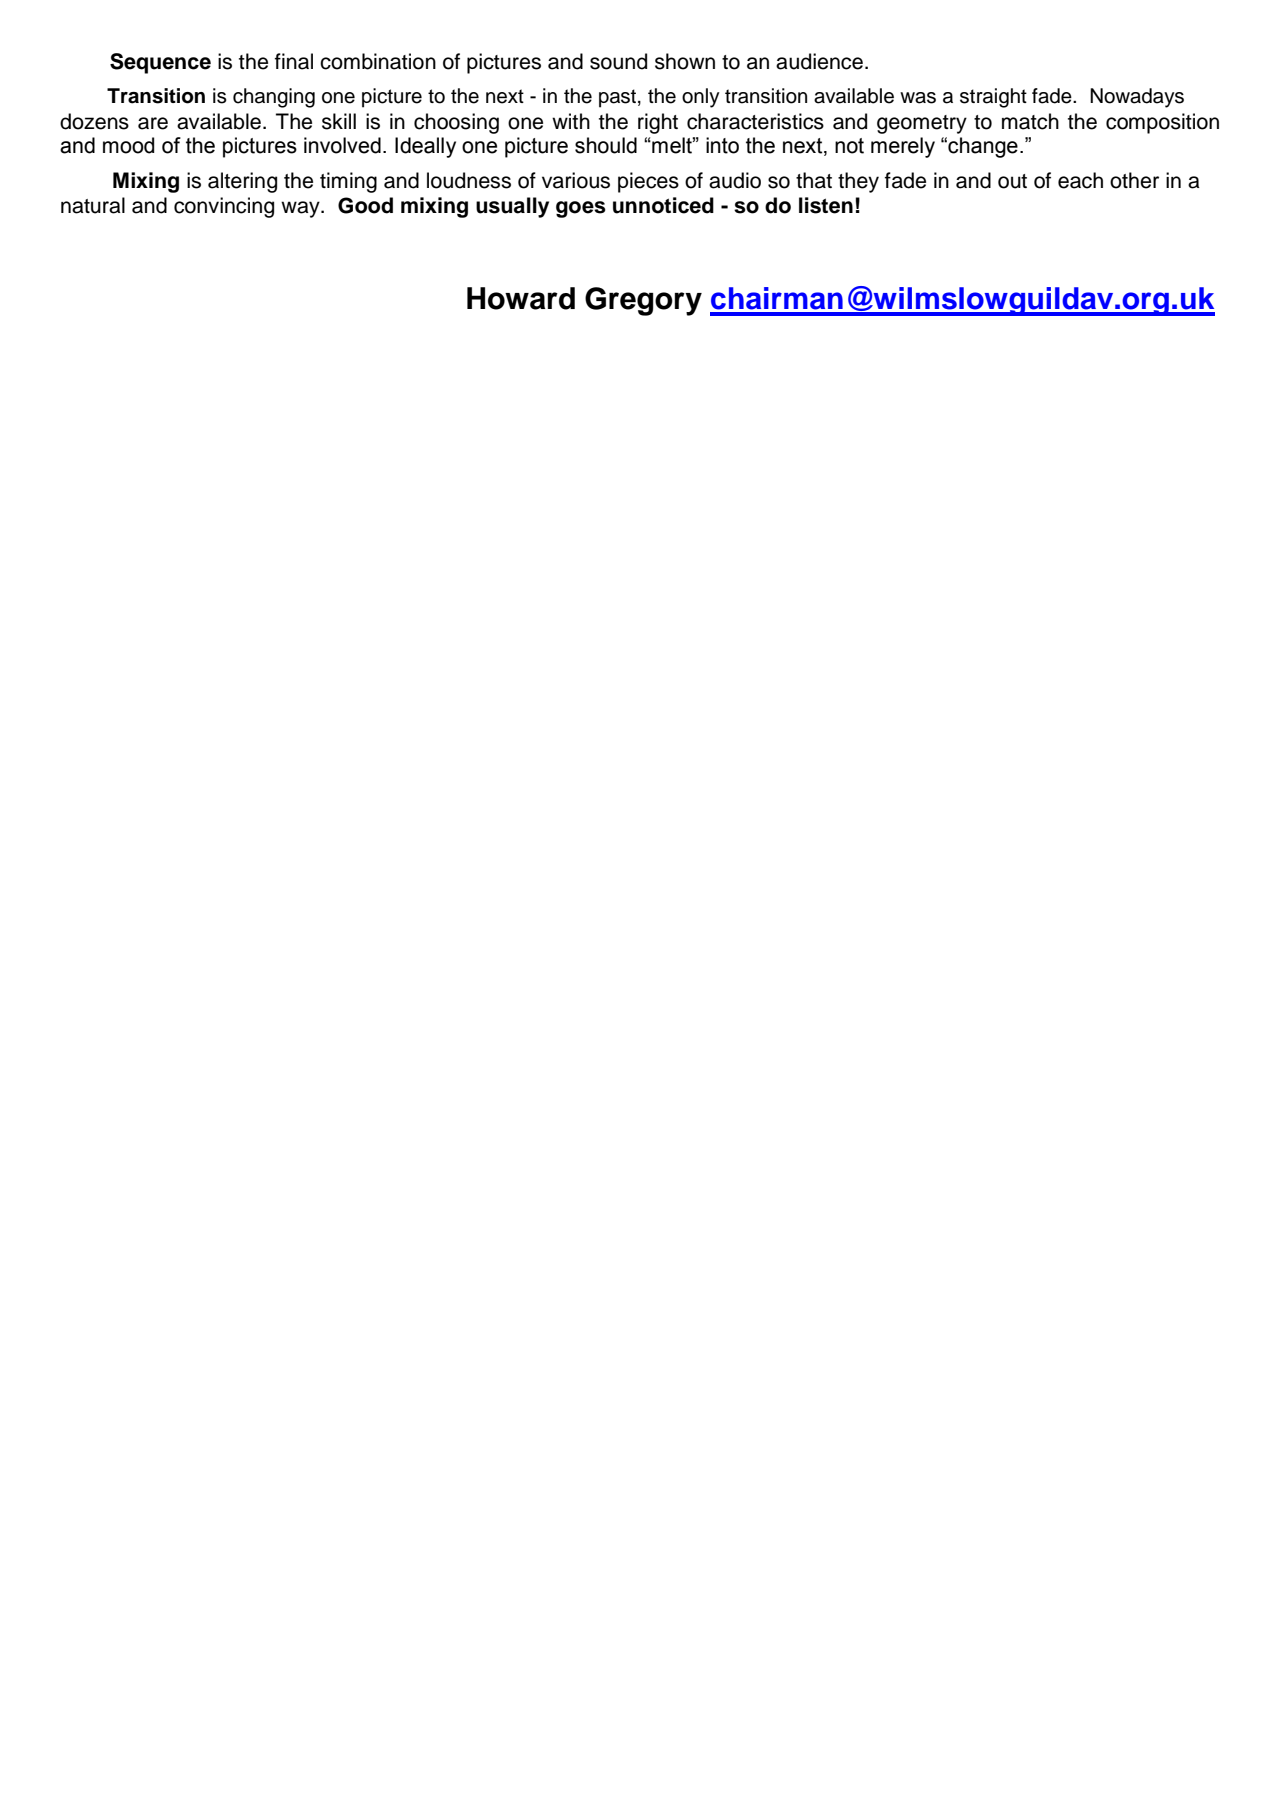  What do you see at coordinates (663, 205) in the screenshot?
I see `unnoticed` at bounding box center [663, 205].
